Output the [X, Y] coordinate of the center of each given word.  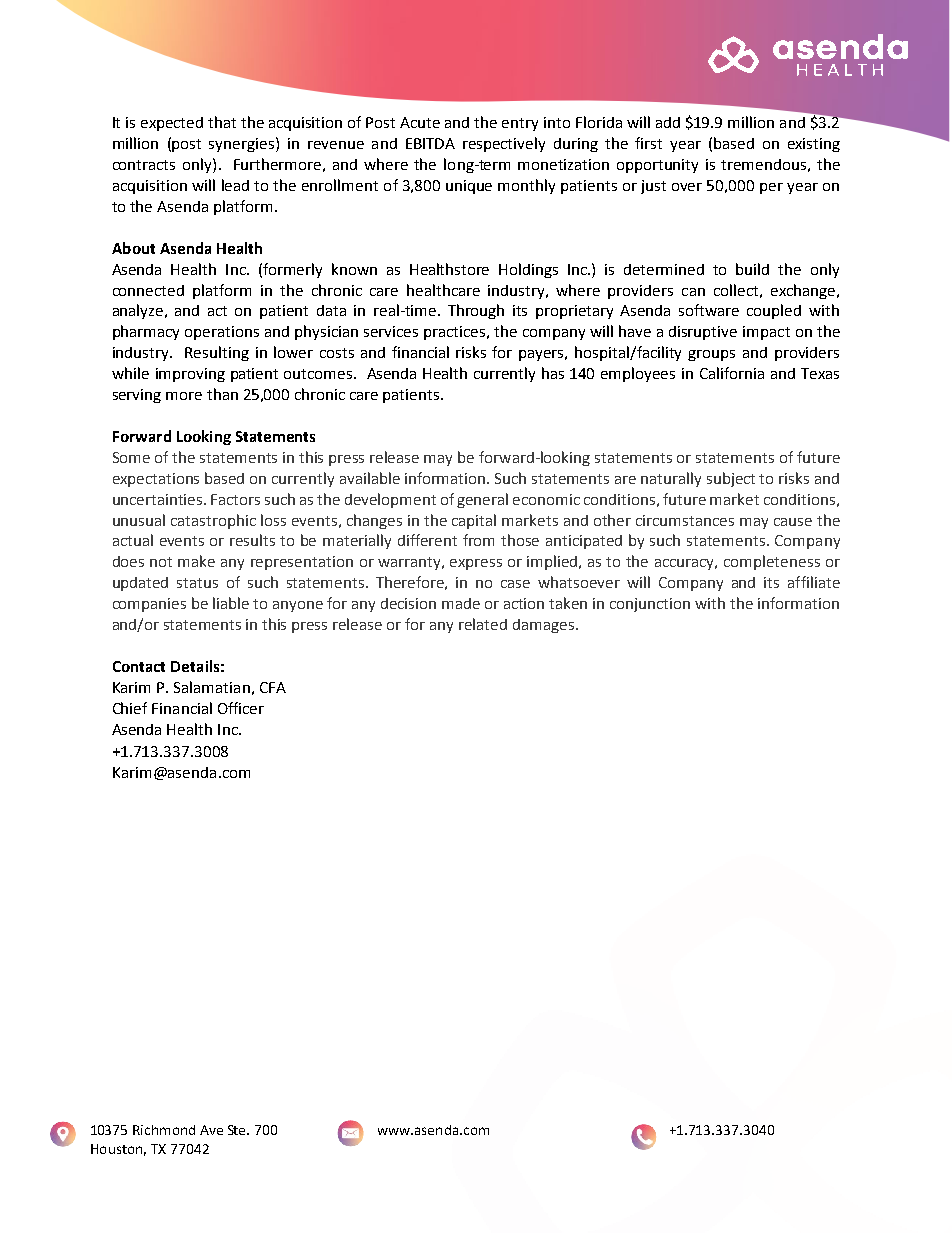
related [483, 624]
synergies [241, 145]
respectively [504, 144]
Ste [238, 1130]
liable [231, 603]
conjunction [650, 605]
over [687, 187]
